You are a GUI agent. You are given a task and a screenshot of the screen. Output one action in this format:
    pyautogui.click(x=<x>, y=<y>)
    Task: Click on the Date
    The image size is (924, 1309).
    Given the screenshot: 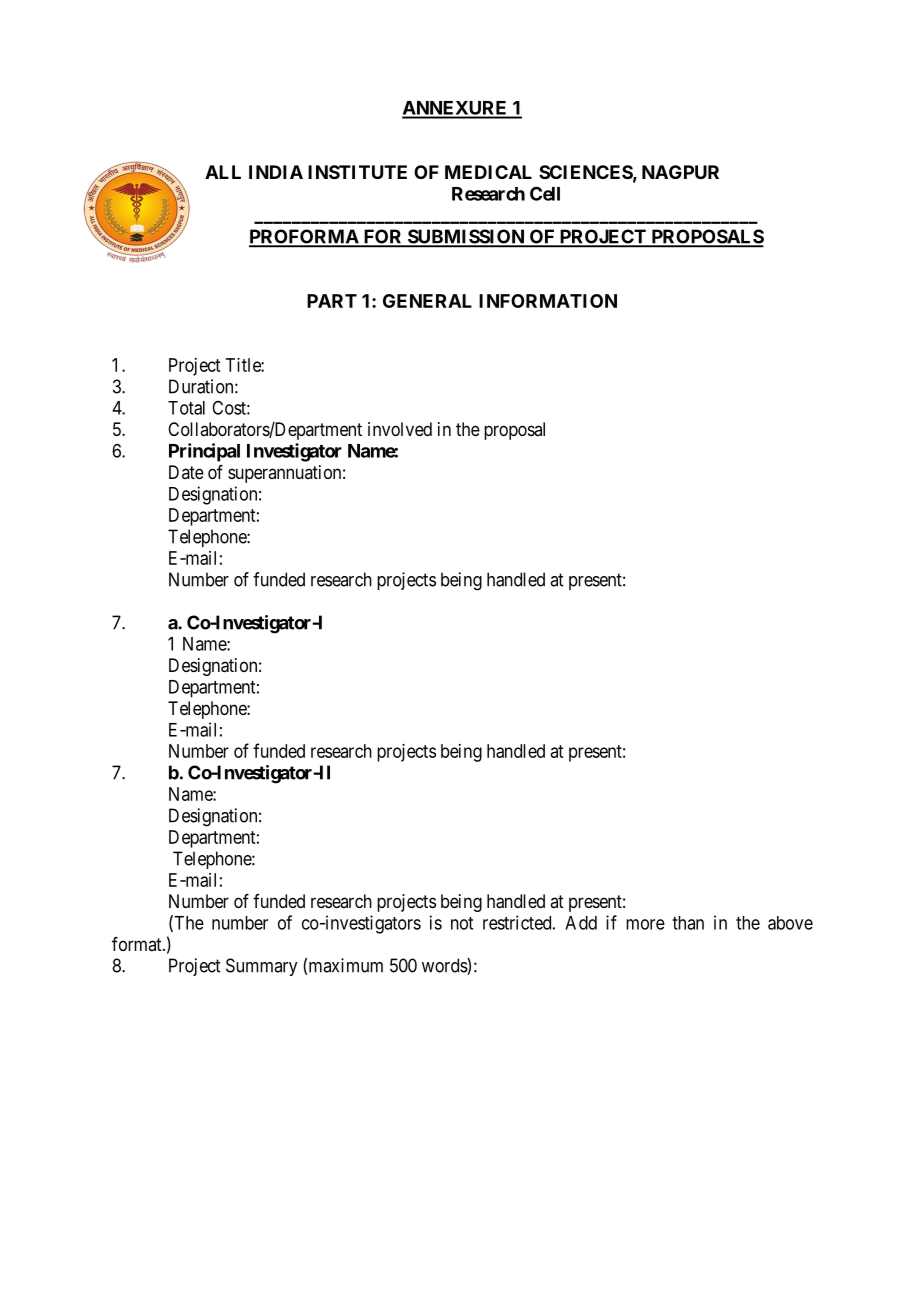 What is the action you would take?
    pyautogui.click(x=186, y=472)
